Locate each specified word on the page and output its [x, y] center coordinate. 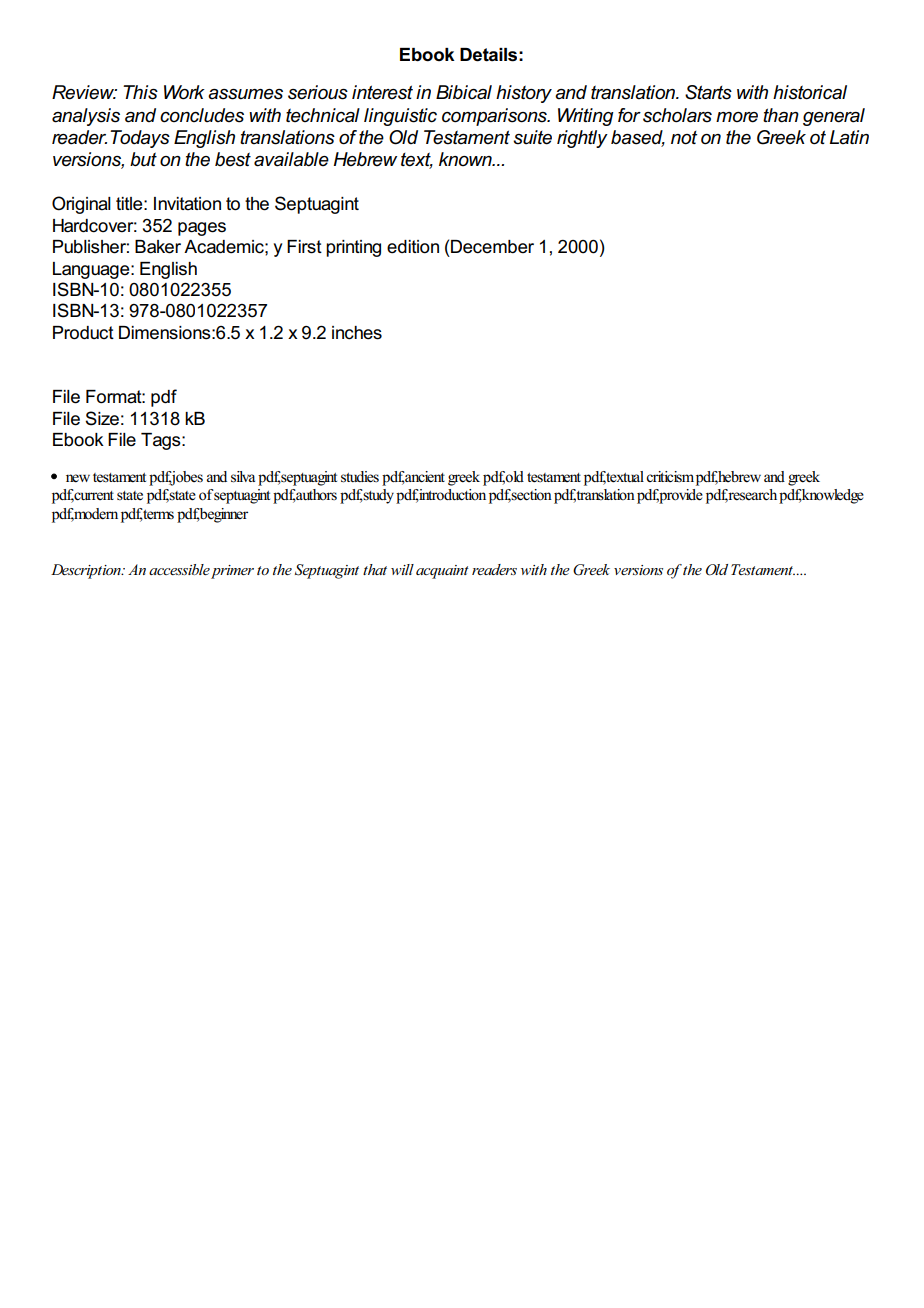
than [781, 115]
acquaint [442, 572]
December [492, 247]
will [402, 569]
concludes [202, 115]
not [684, 138]
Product [83, 333]
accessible [179, 569]
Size [102, 418]
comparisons [495, 117]
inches [357, 333]
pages [202, 229]
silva [243, 477]
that [375, 569]
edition [413, 247]
